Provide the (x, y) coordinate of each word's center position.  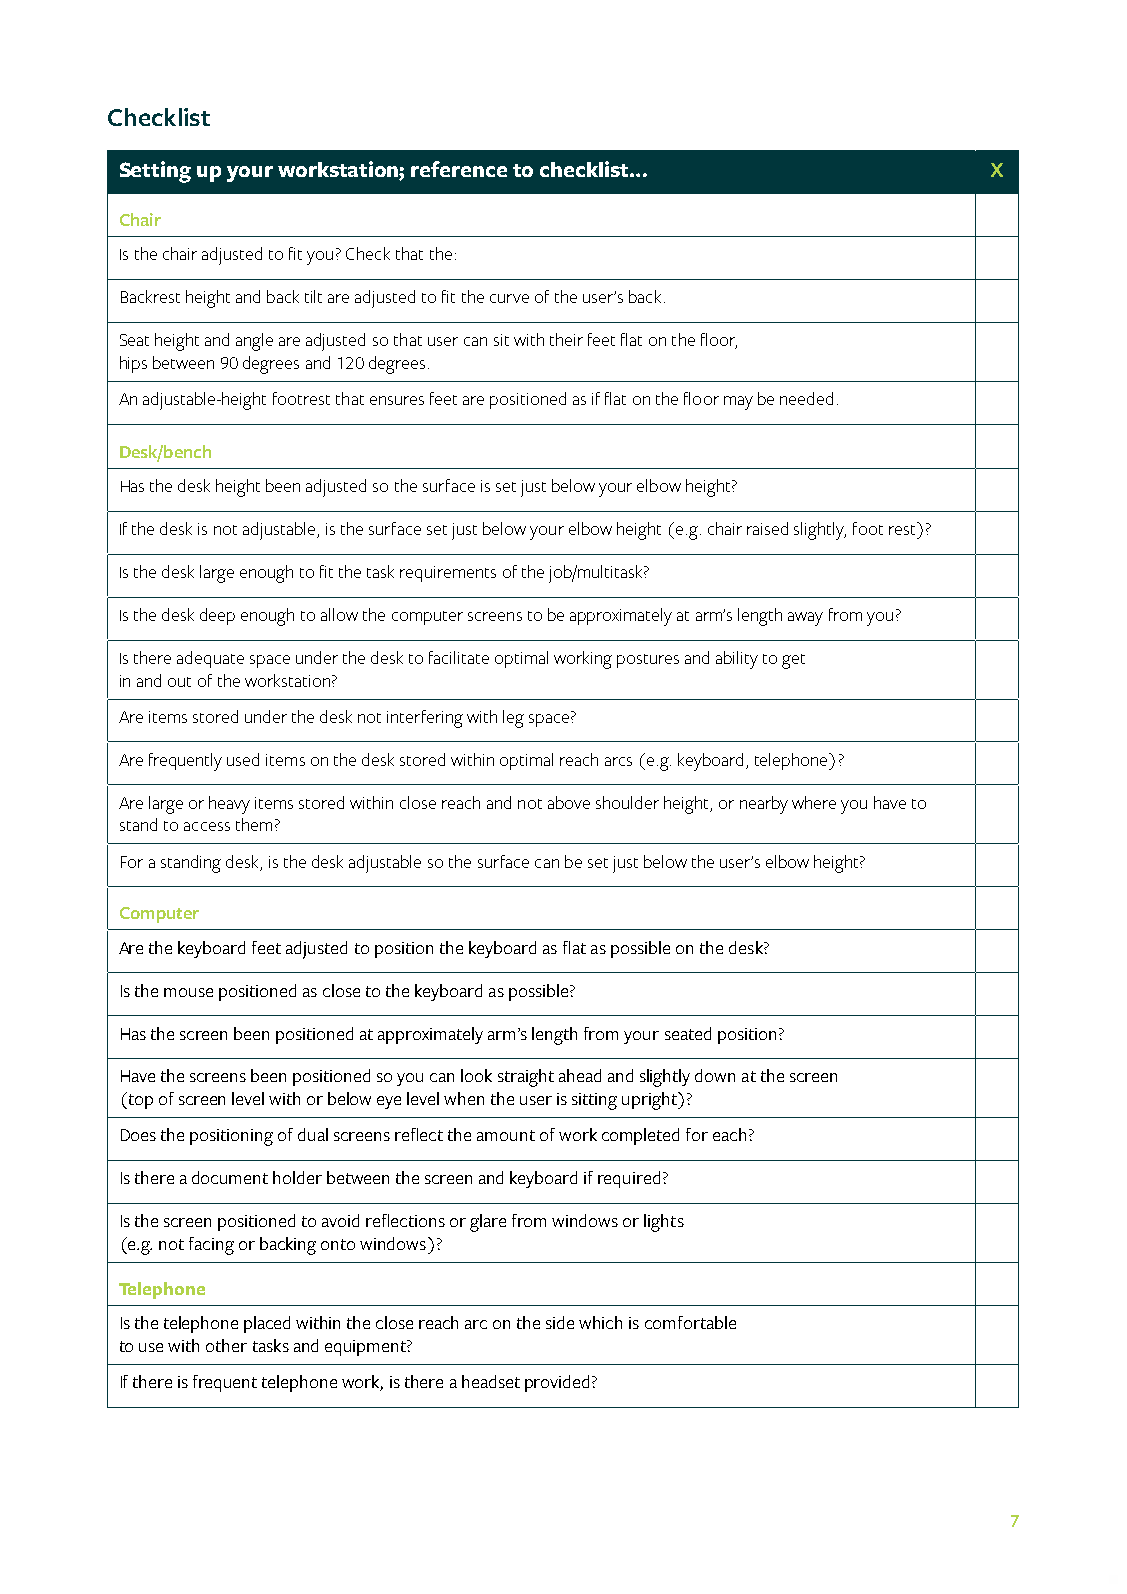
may (738, 403)
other (226, 1345)
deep (217, 616)
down (715, 1075)
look (476, 1075)
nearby (764, 805)
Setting (155, 172)
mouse (188, 992)
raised (767, 528)
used (243, 759)
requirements (448, 574)
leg (513, 719)
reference (459, 169)
